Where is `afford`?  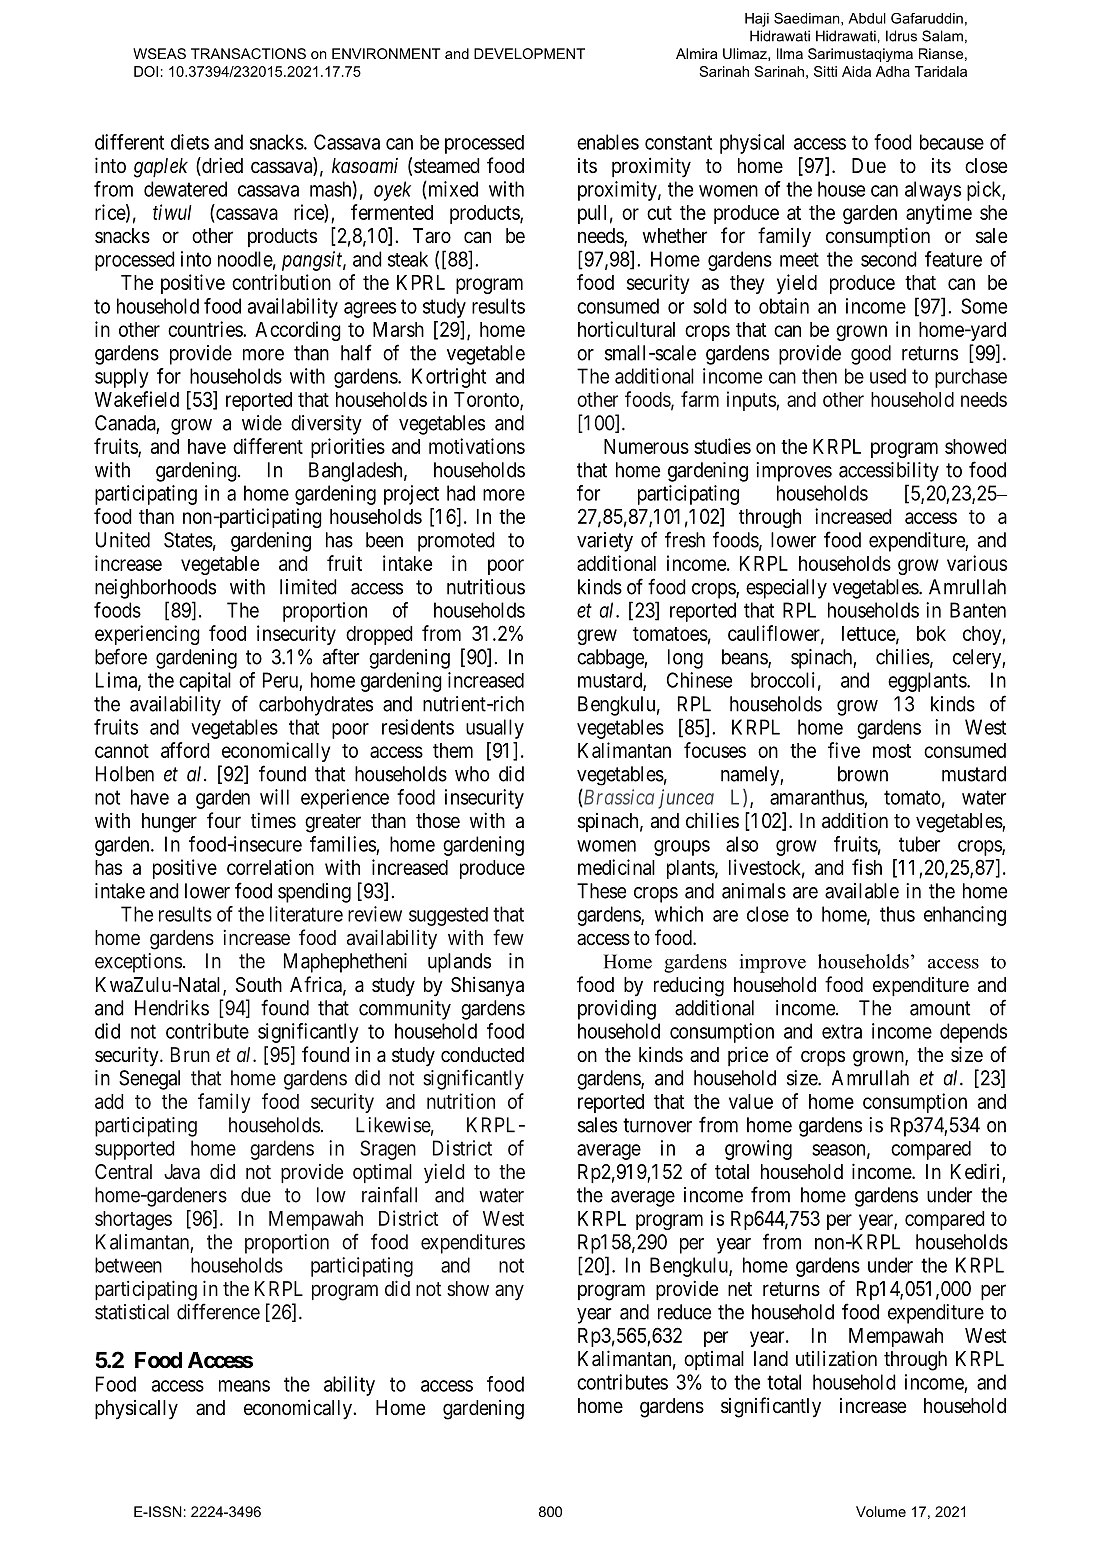
afford is located at coordinates (185, 750).
